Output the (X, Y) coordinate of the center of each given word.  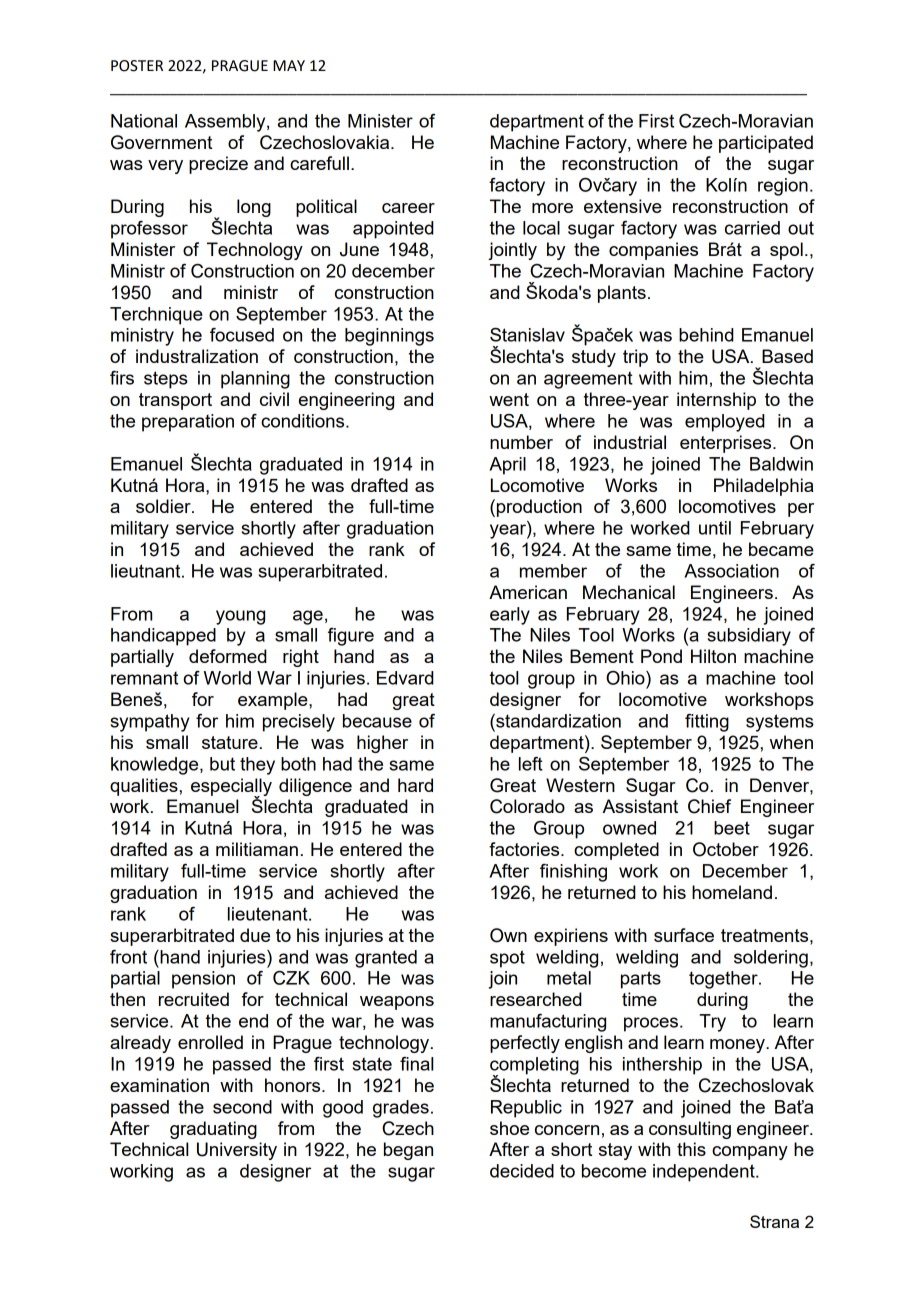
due (255, 935)
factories (525, 849)
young (240, 617)
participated (766, 144)
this (691, 1149)
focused (242, 335)
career (408, 208)
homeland (732, 892)
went (509, 399)
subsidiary (749, 637)
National (144, 121)
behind (706, 335)
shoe (509, 1128)
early (510, 616)
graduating (213, 1130)
